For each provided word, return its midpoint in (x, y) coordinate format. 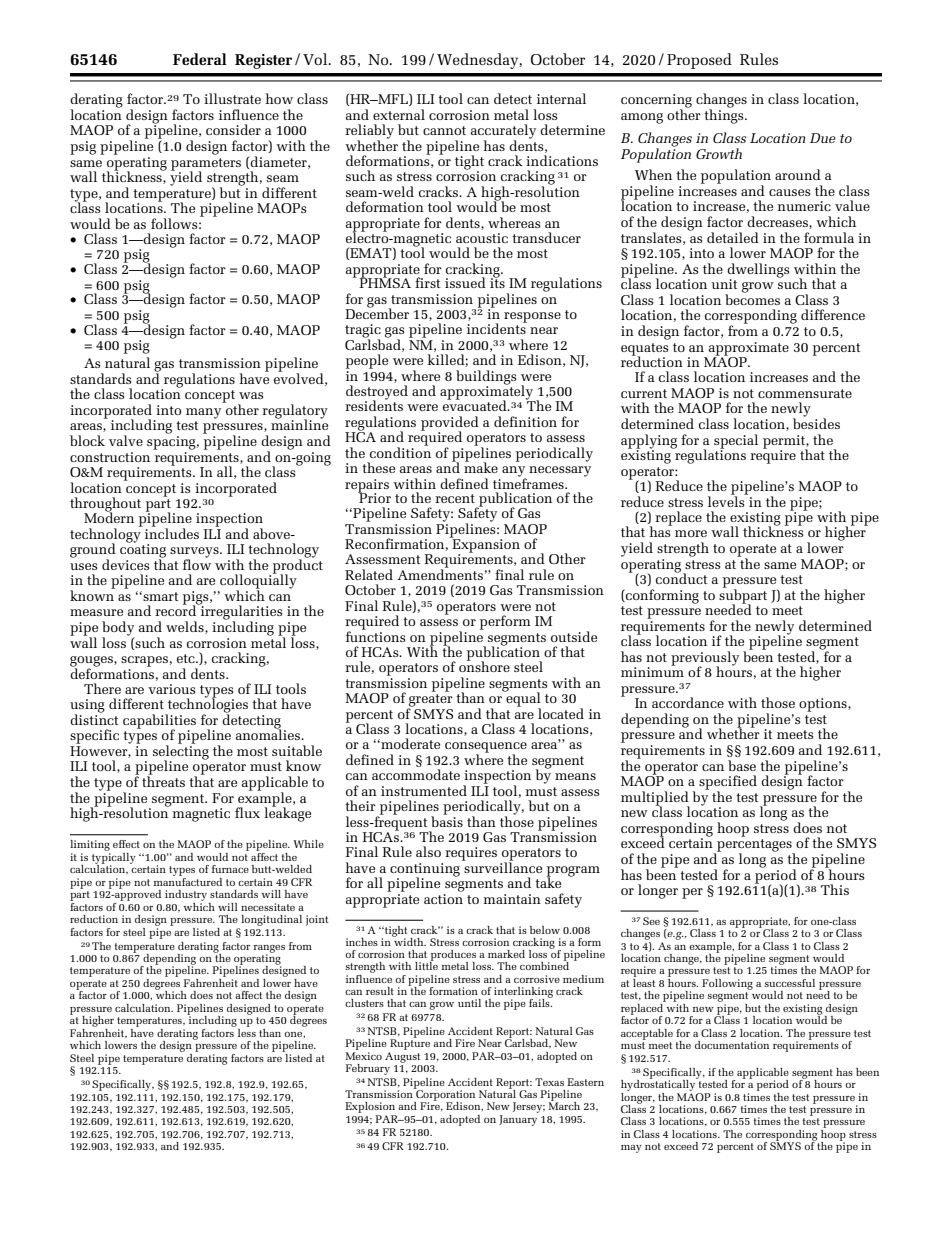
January (518, 1120)
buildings (486, 378)
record (177, 610)
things (725, 115)
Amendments (440, 573)
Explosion (370, 1109)
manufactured (188, 880)
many (203, 413)
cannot (444, 130)
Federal (200, 59)
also (428, 851)
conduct (682, 577)
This (835, 889)
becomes (752, 298)
